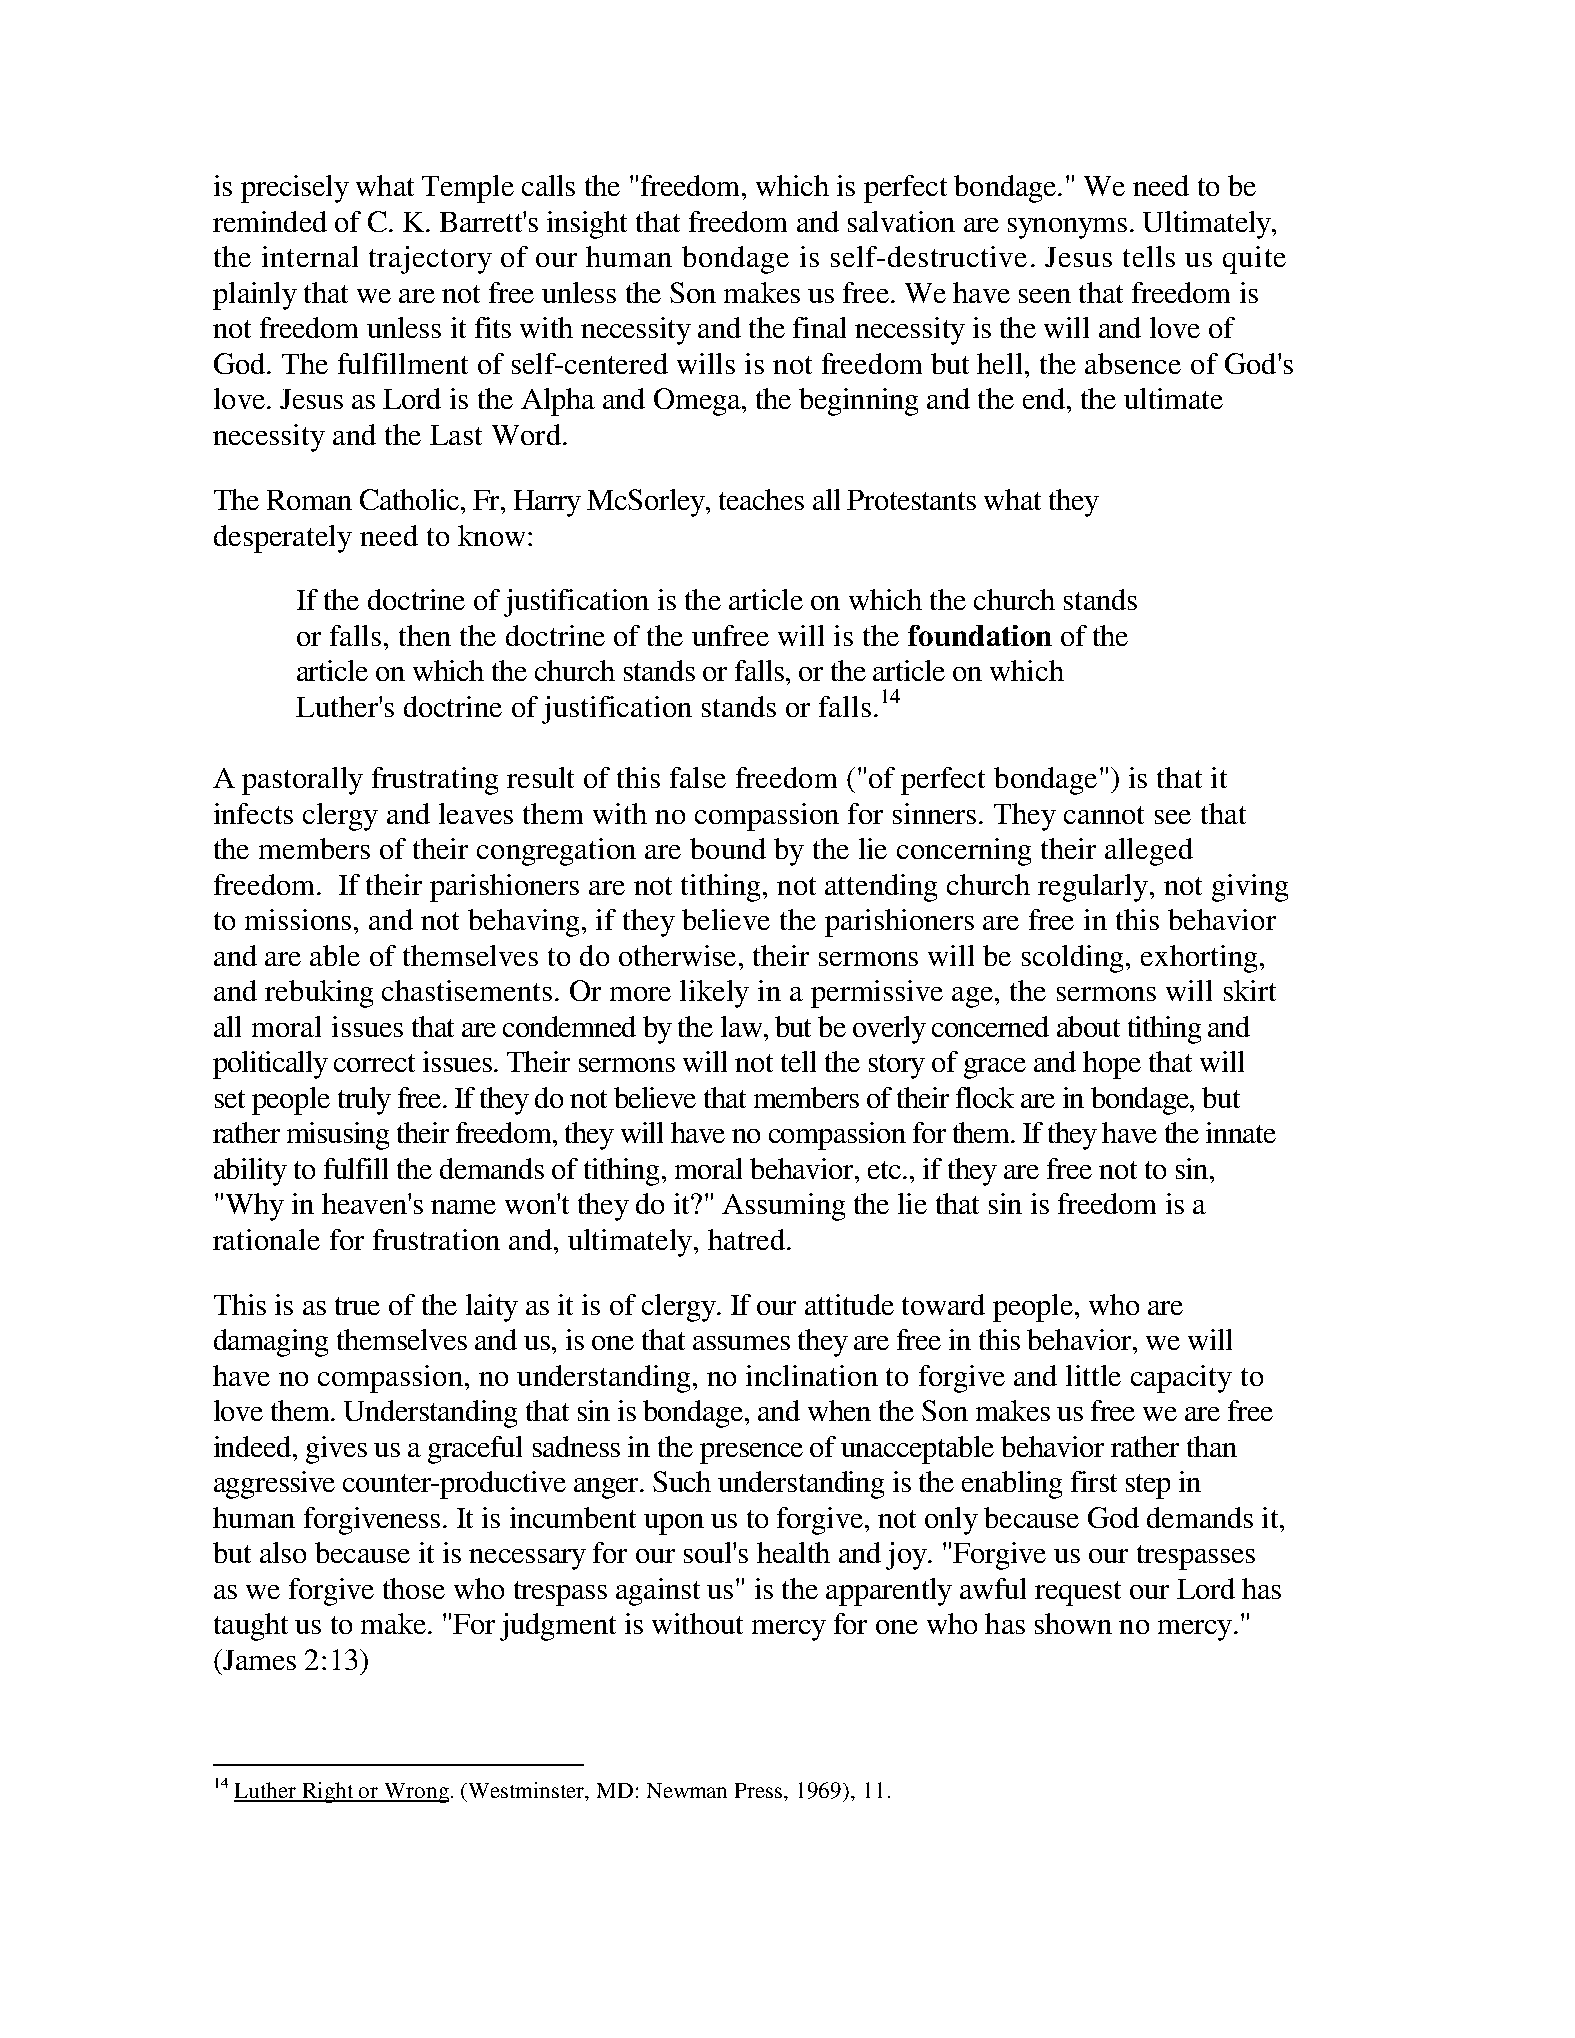 The image size is (1575, 2038). Describe the element at coordinates (760, 1792) in the page. I see `Press` at that location.
